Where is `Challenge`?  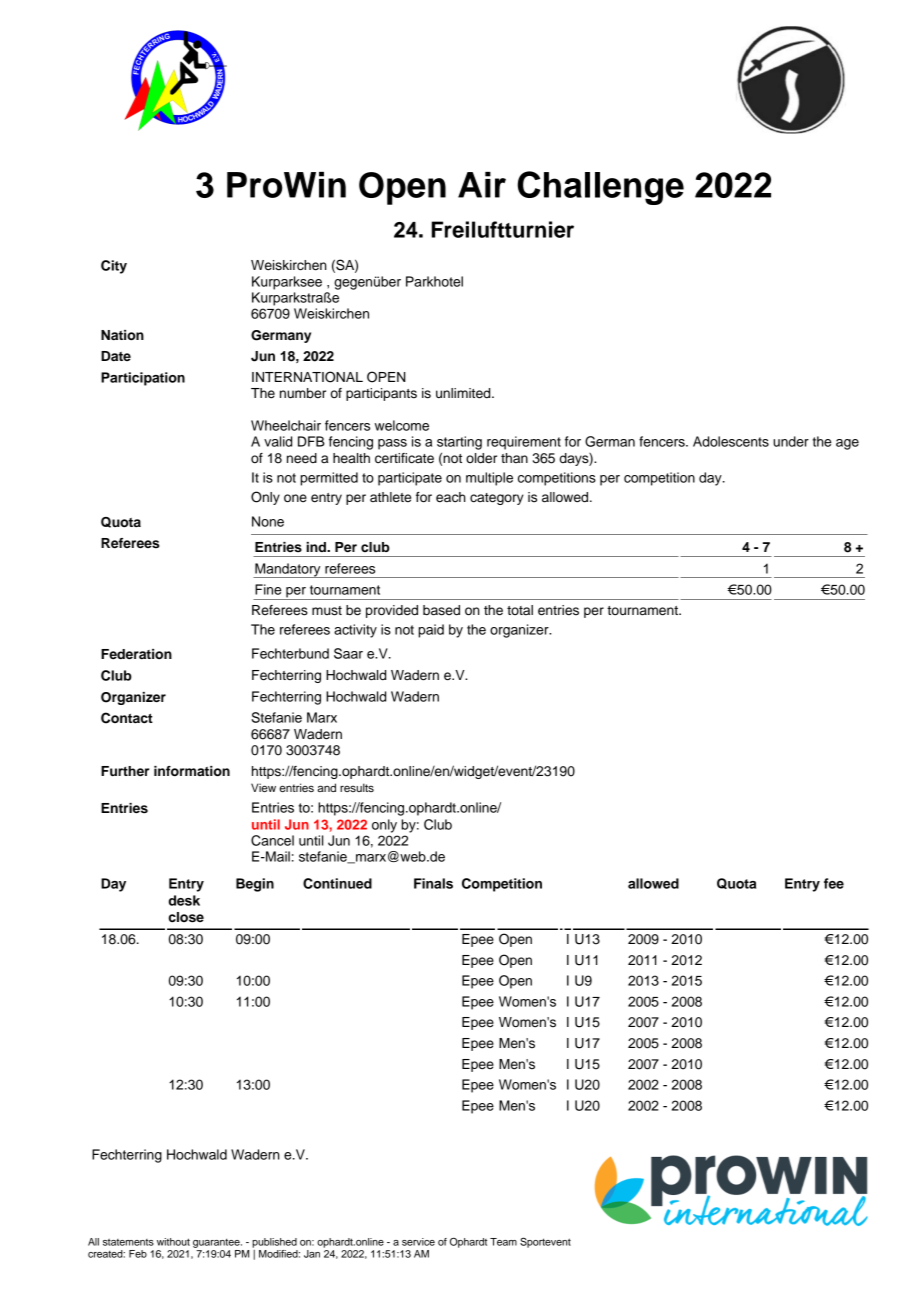
Challenge is located at coordinates (600, 188).
